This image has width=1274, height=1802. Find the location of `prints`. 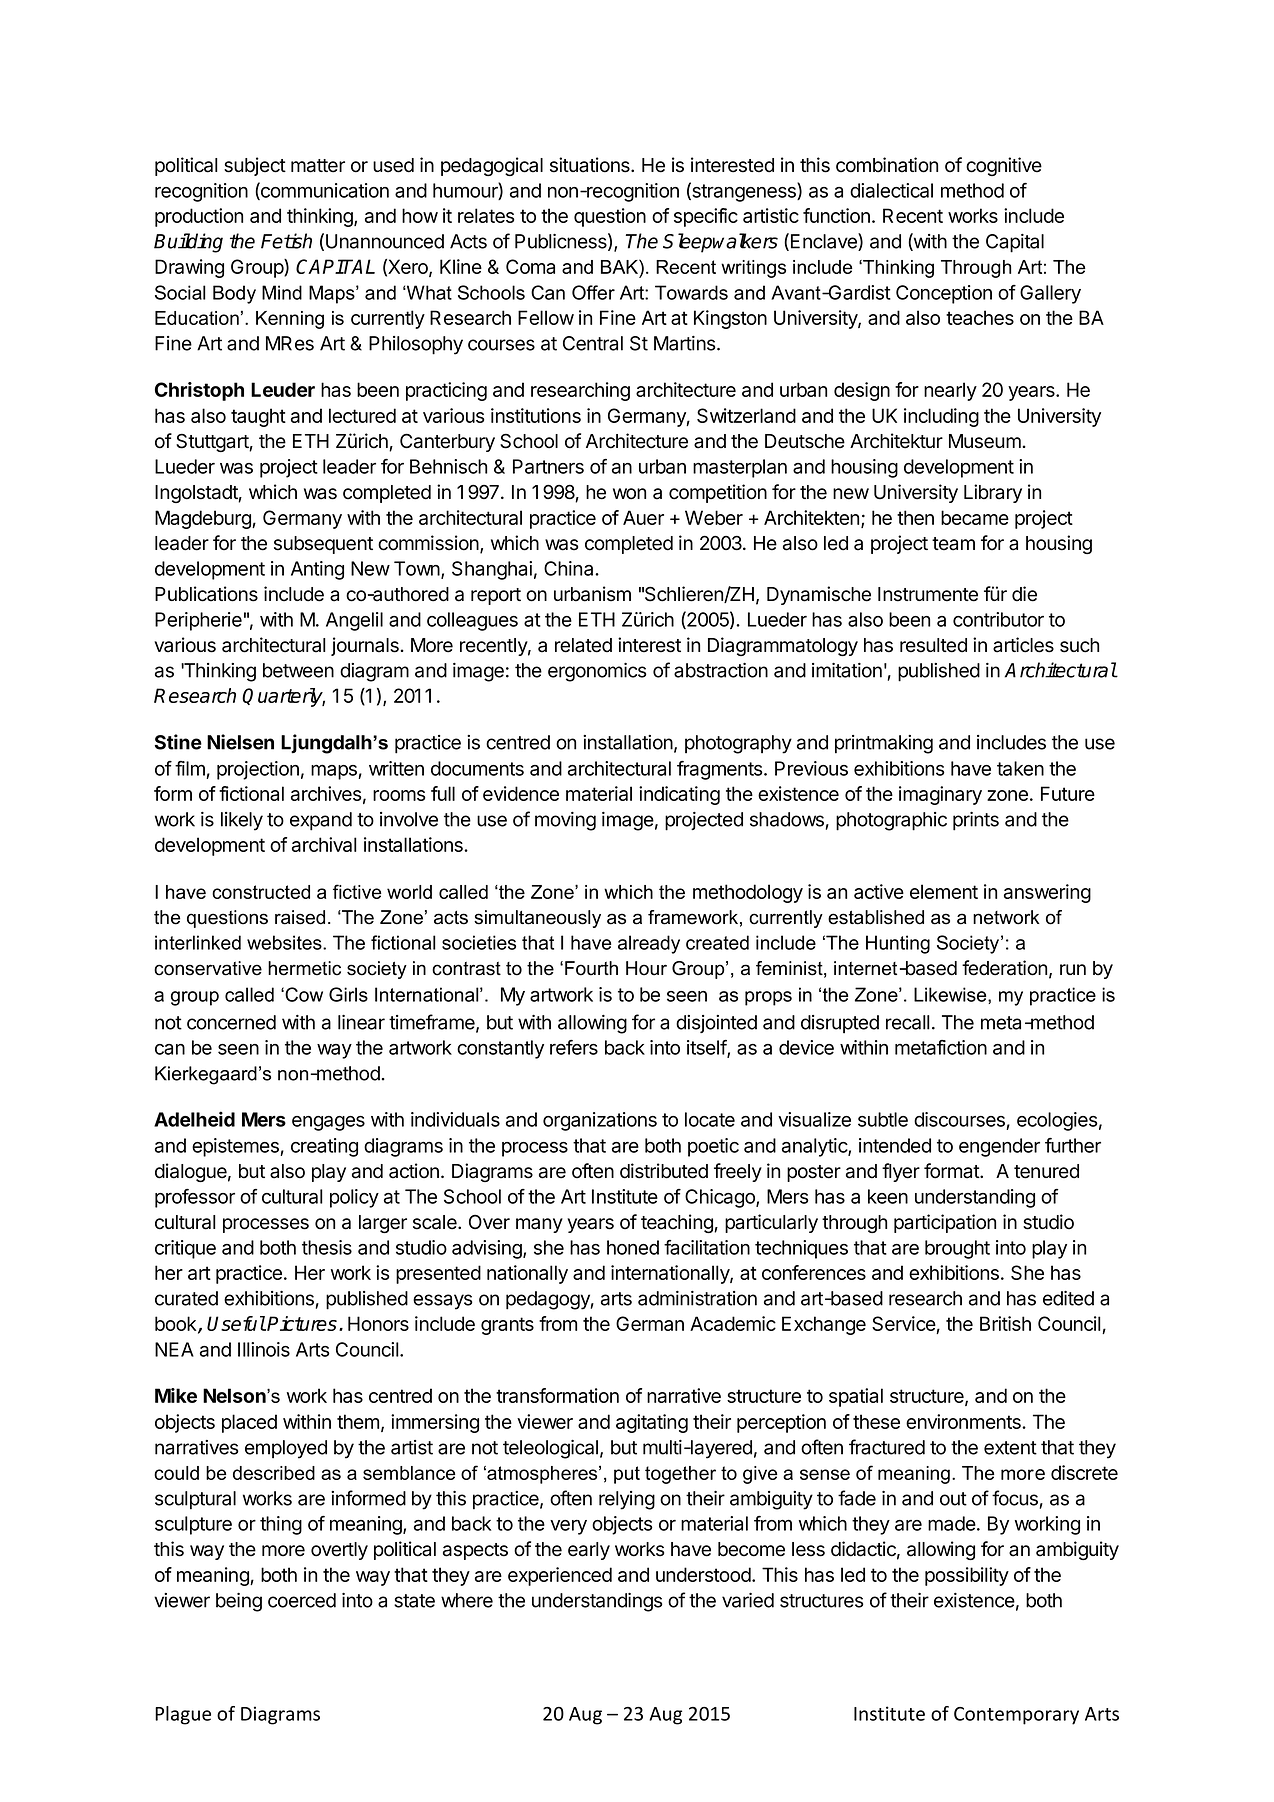

prints is located at coordinates (976, 821).
